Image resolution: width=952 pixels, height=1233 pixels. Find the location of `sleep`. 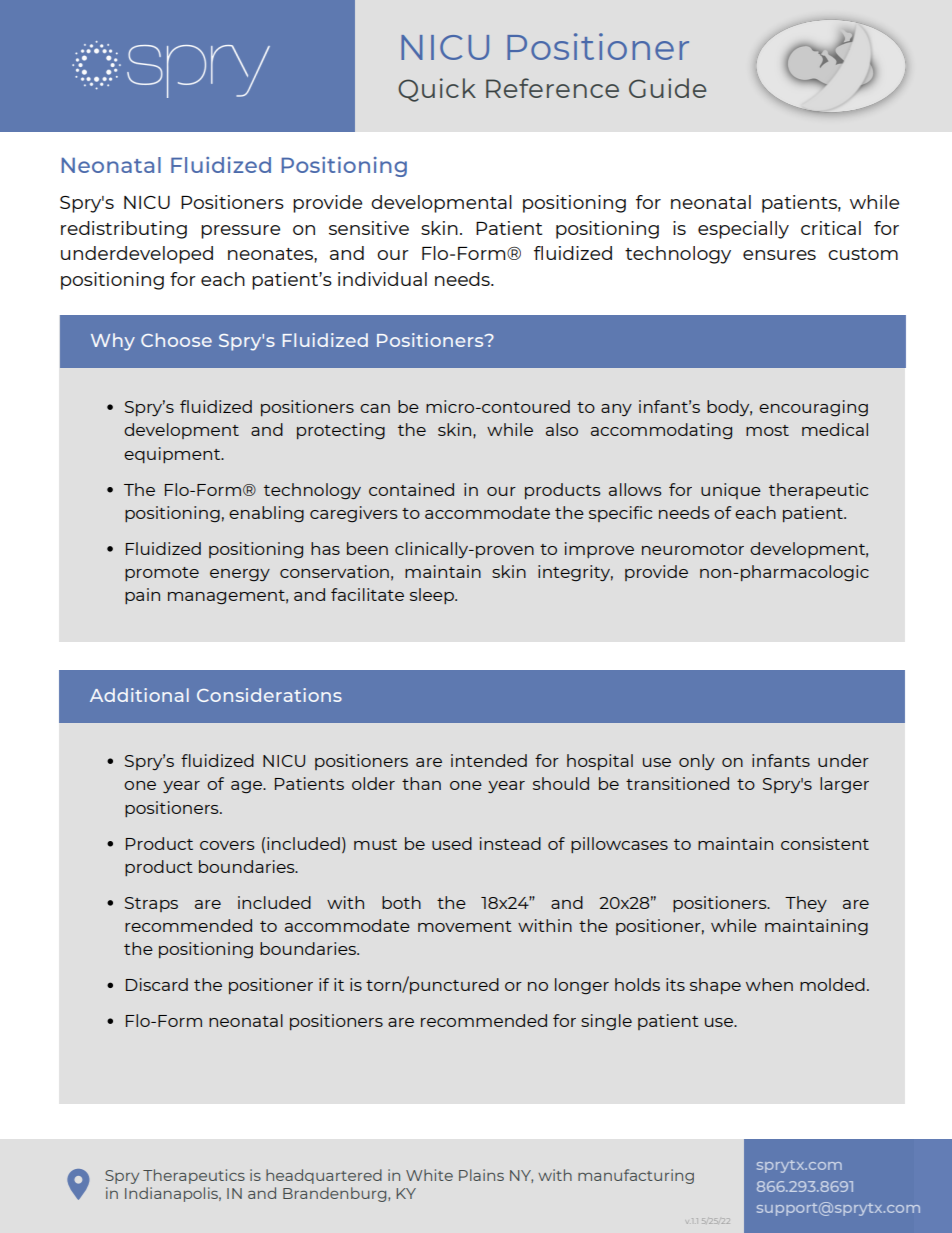

sleep is located at coordinates (433, 596).
